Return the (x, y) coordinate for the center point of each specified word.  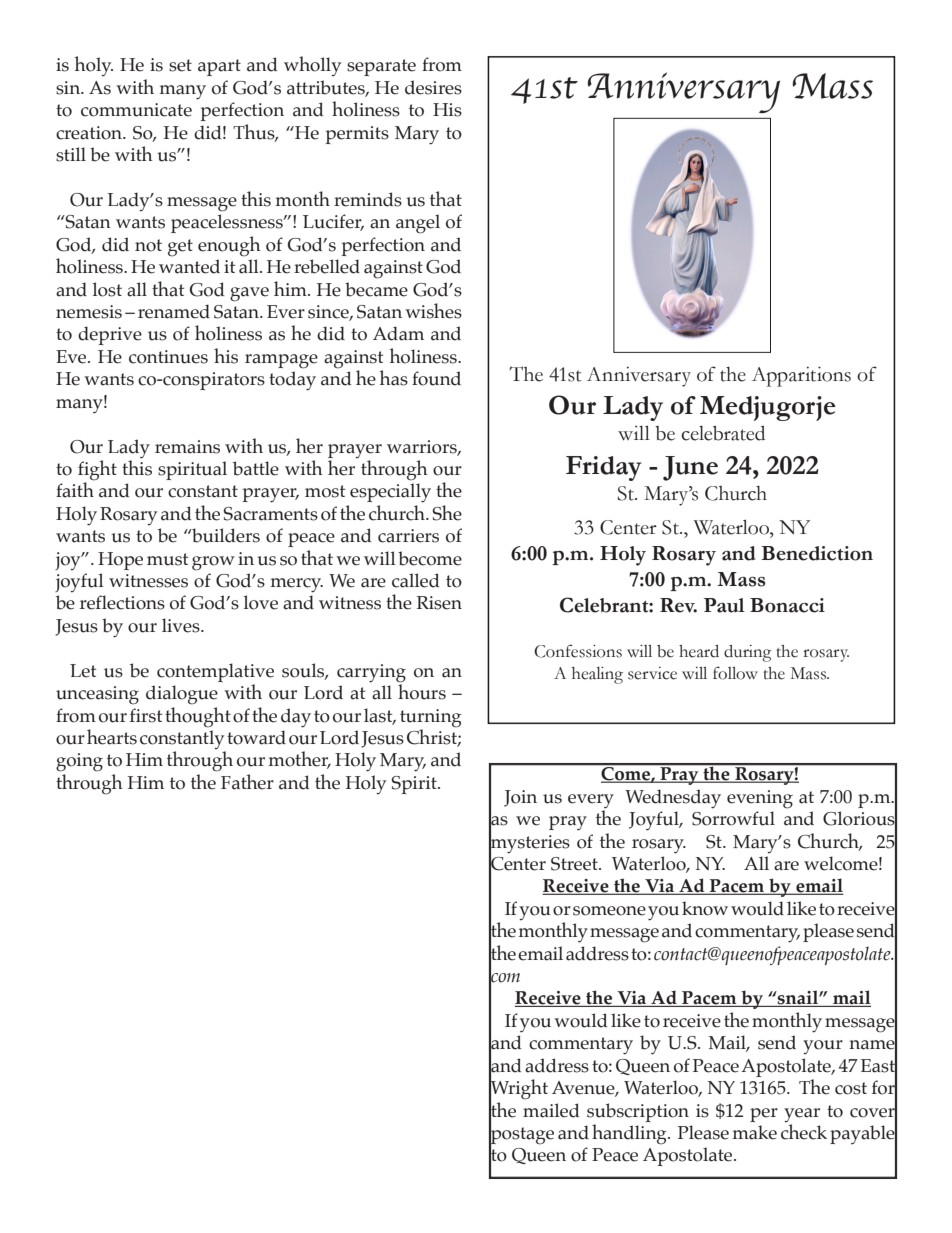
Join (520, 798)
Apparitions (801, 376)
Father (247, 782)
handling (630, 1134)
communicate (136, 110)
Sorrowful (733, 818)
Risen (439, 603)
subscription (638, 1112)
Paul (724, 605)
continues (168, 357)
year (802, 1115)
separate (381, 67)
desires (433, 87)
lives (182, 625)
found (436, 378)
